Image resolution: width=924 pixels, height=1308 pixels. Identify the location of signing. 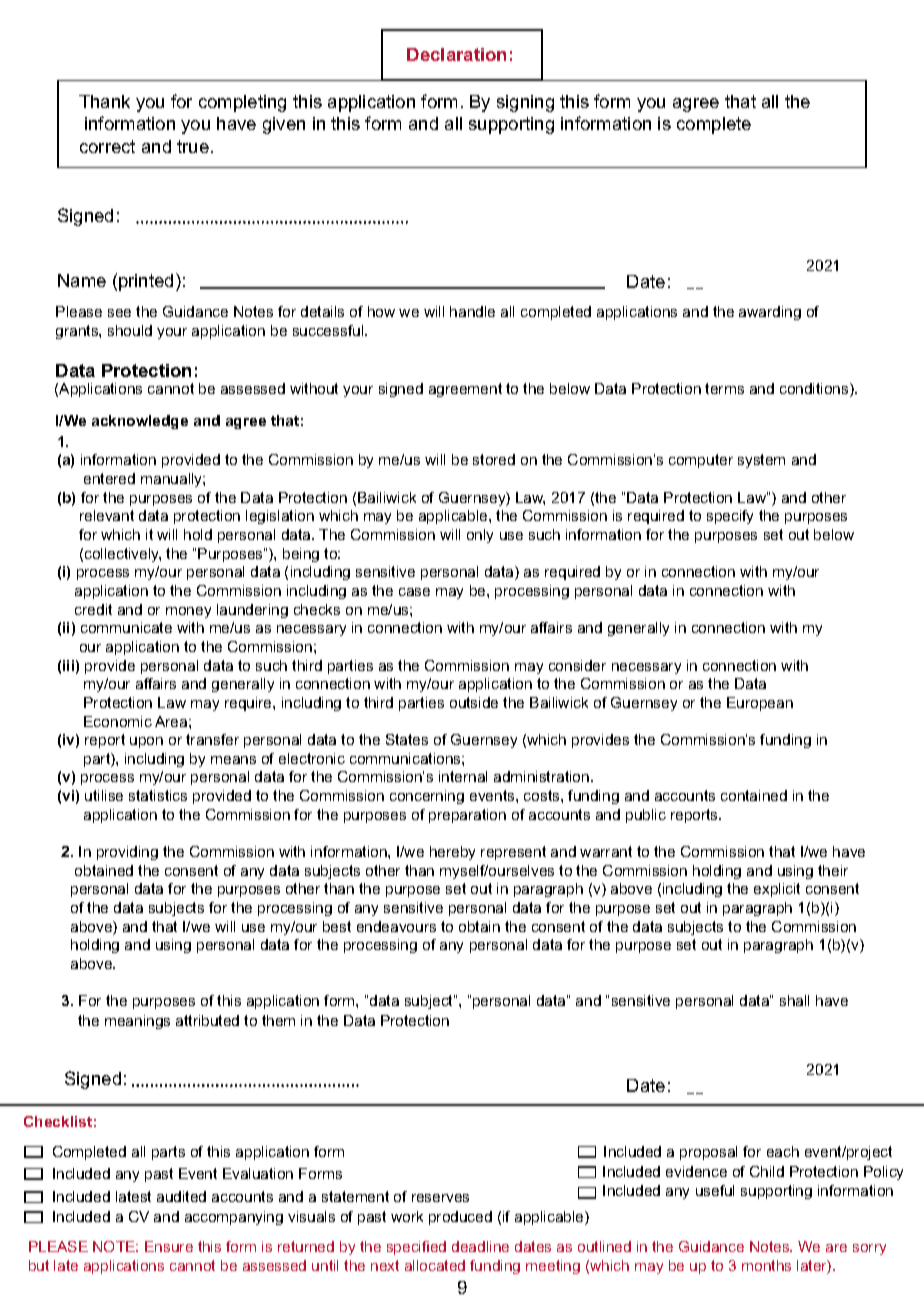
(525, 103).
